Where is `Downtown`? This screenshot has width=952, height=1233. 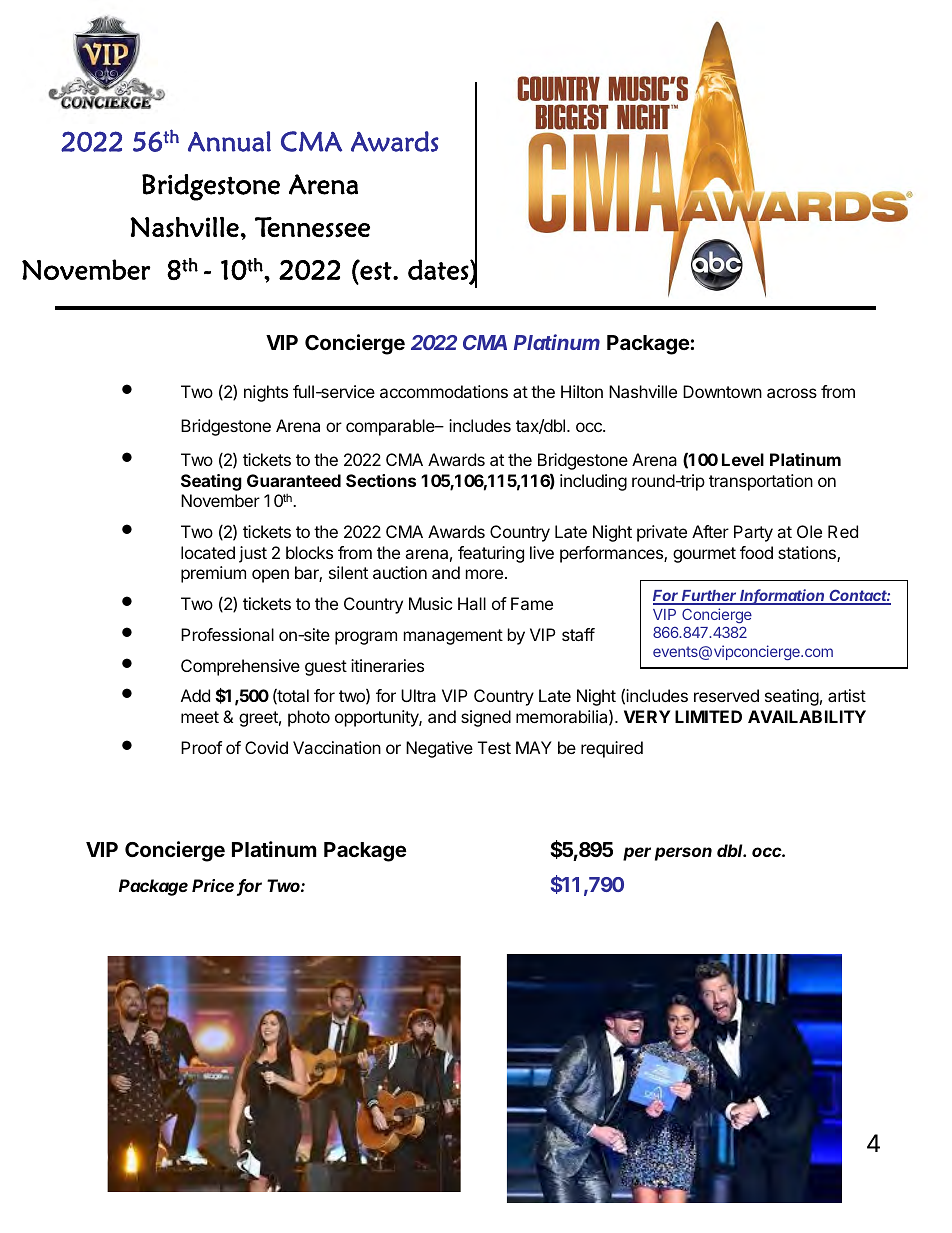
Downtown is located at coordinates (722, 391).
